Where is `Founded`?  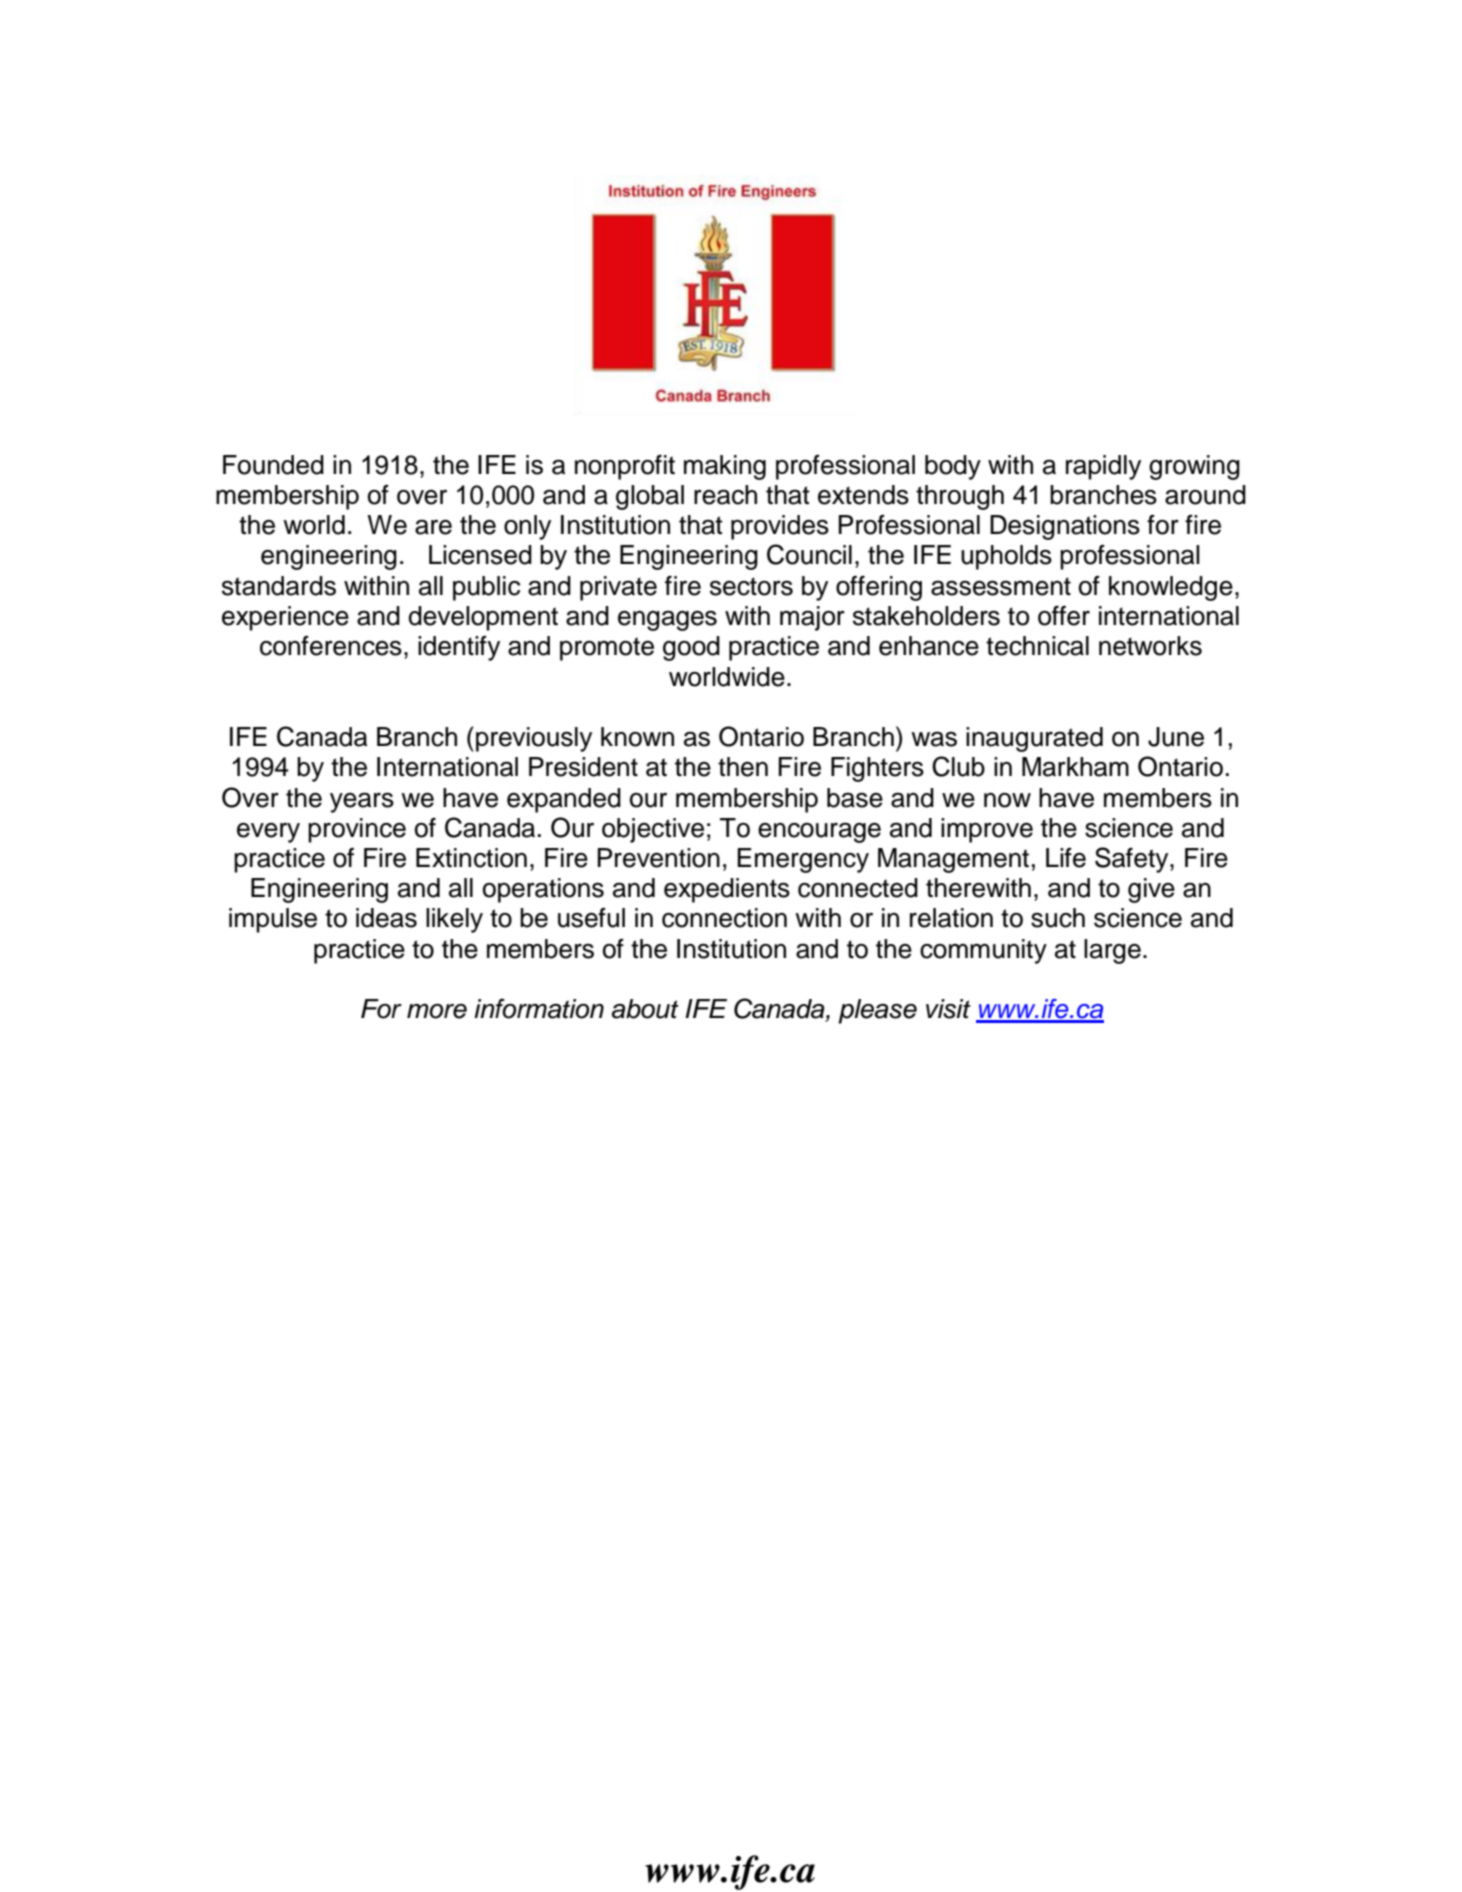 Founded is located at coordinates (273, 465).
